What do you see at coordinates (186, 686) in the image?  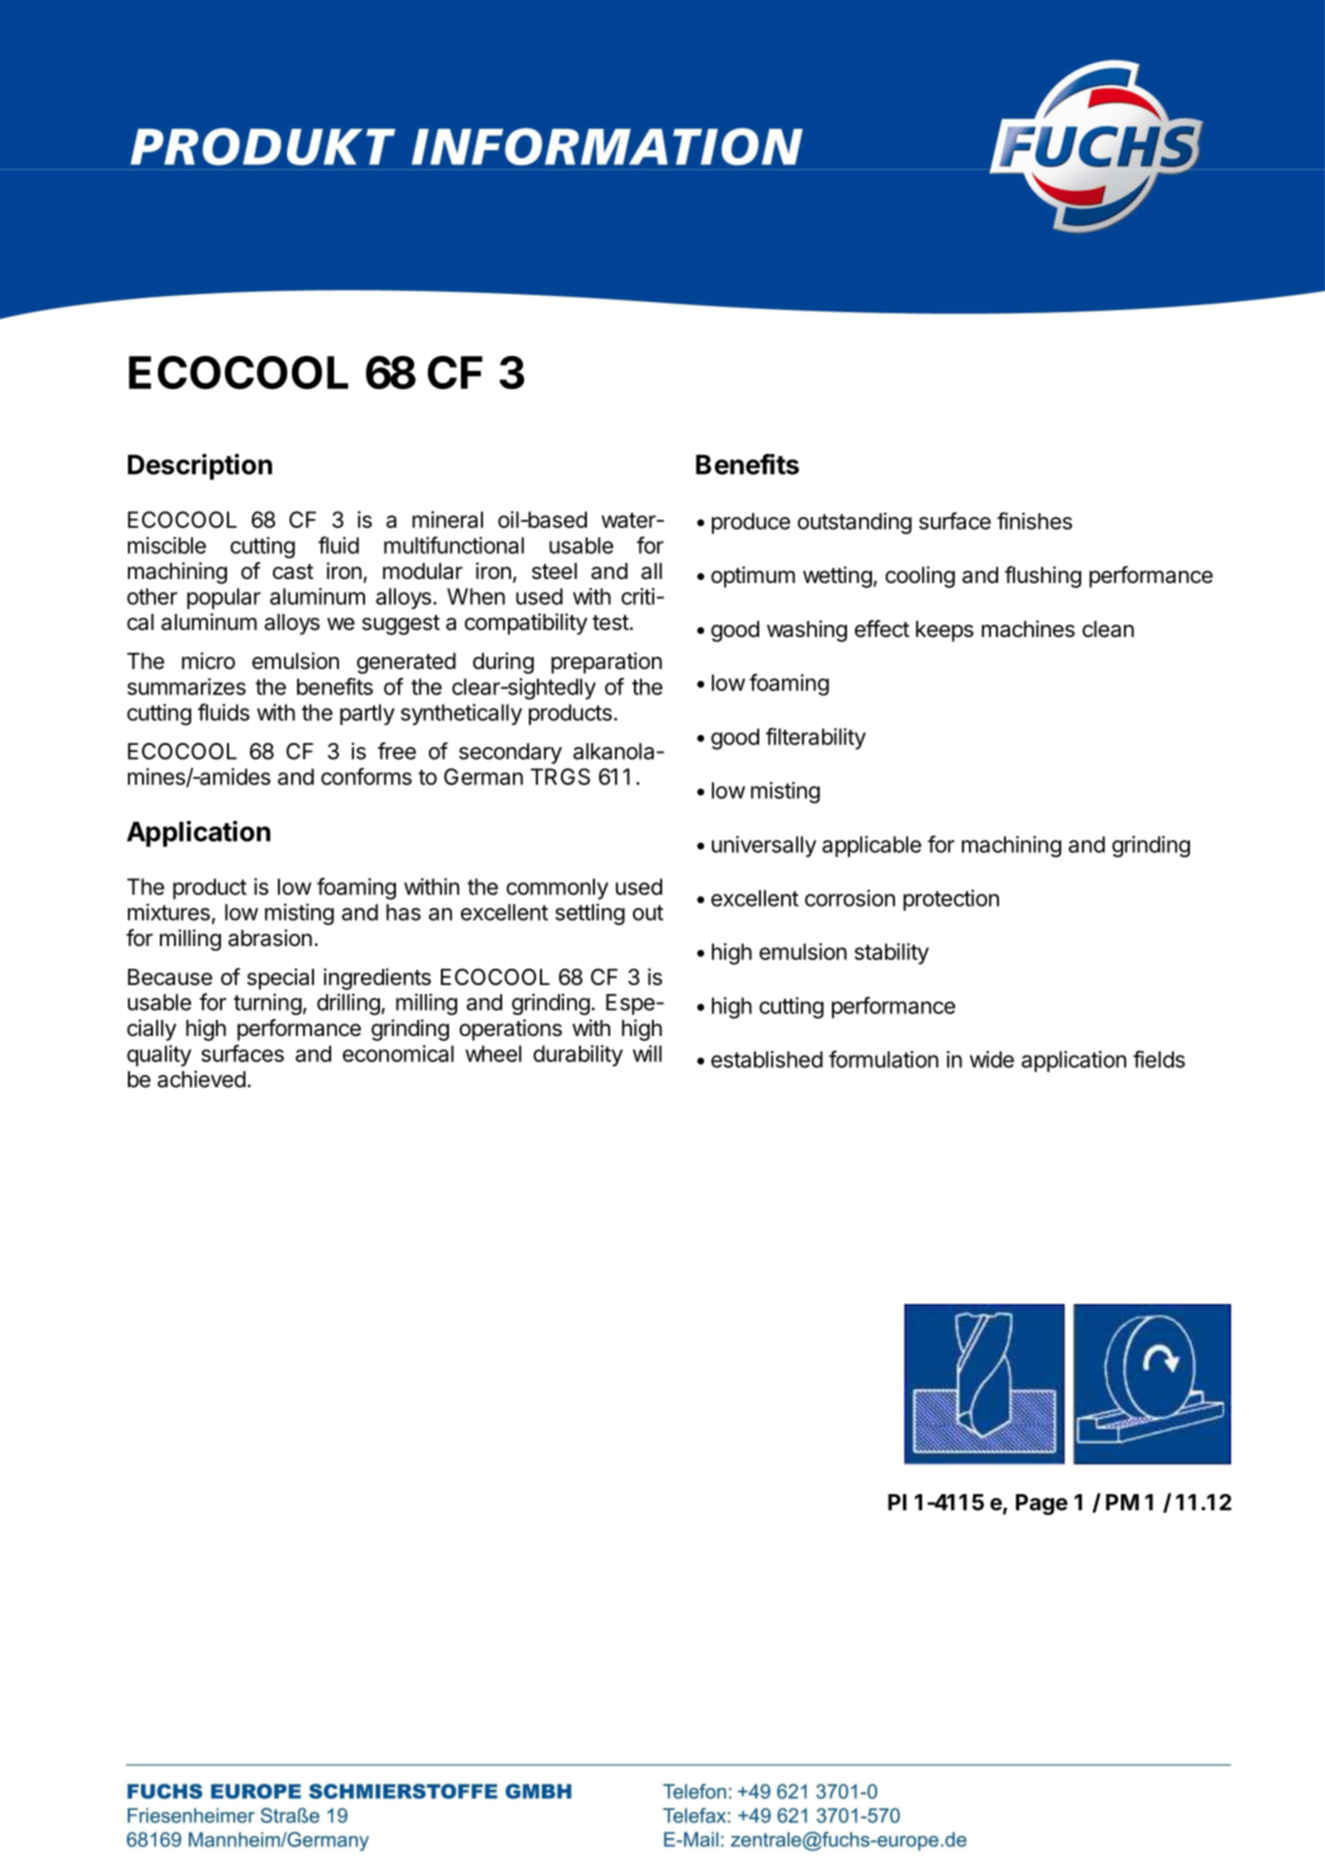 I see `summarizes` at bounding box center [186, 686].
